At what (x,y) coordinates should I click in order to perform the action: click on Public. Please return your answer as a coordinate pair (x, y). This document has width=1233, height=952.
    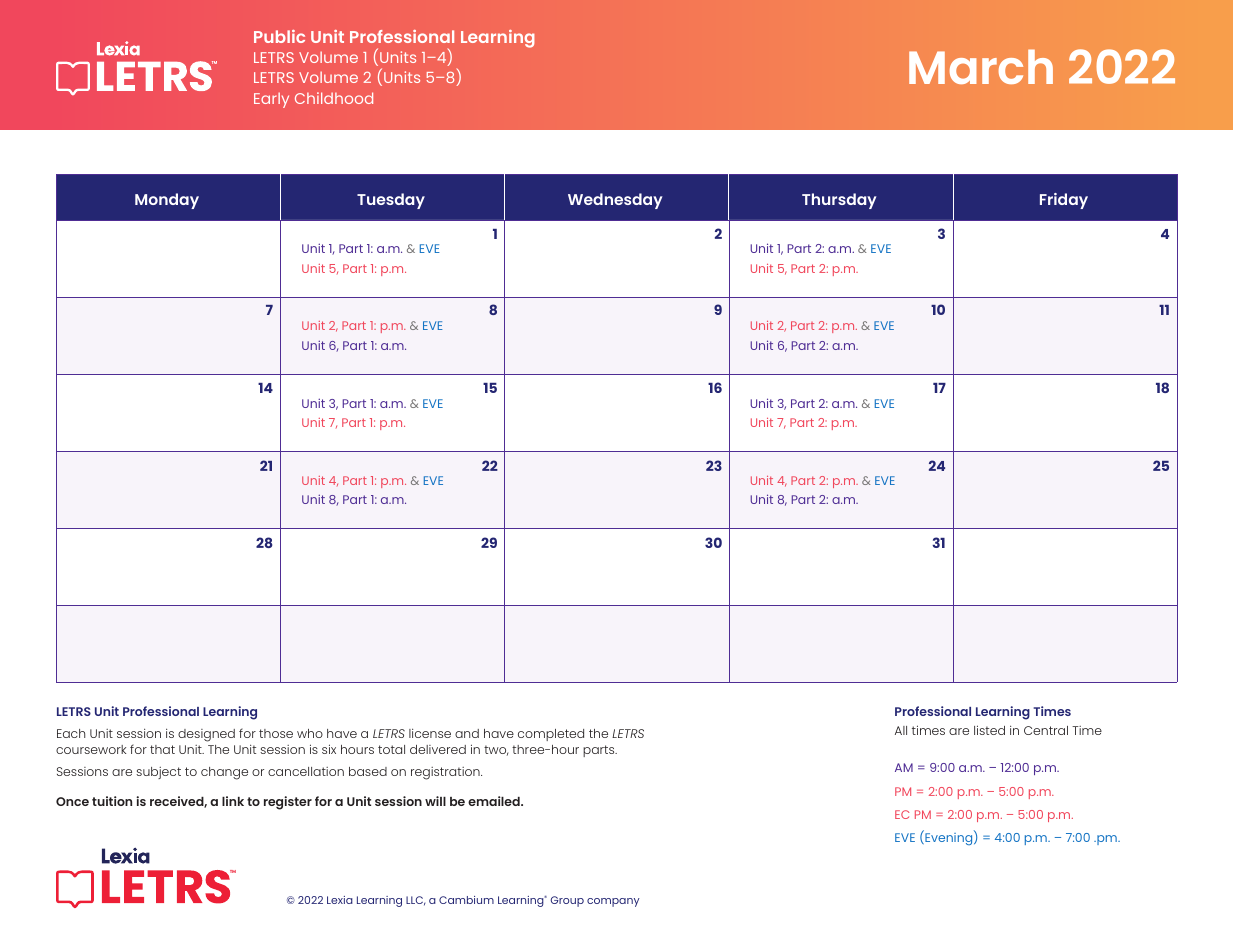
    Looking at the image, I should click on (279, 36).
